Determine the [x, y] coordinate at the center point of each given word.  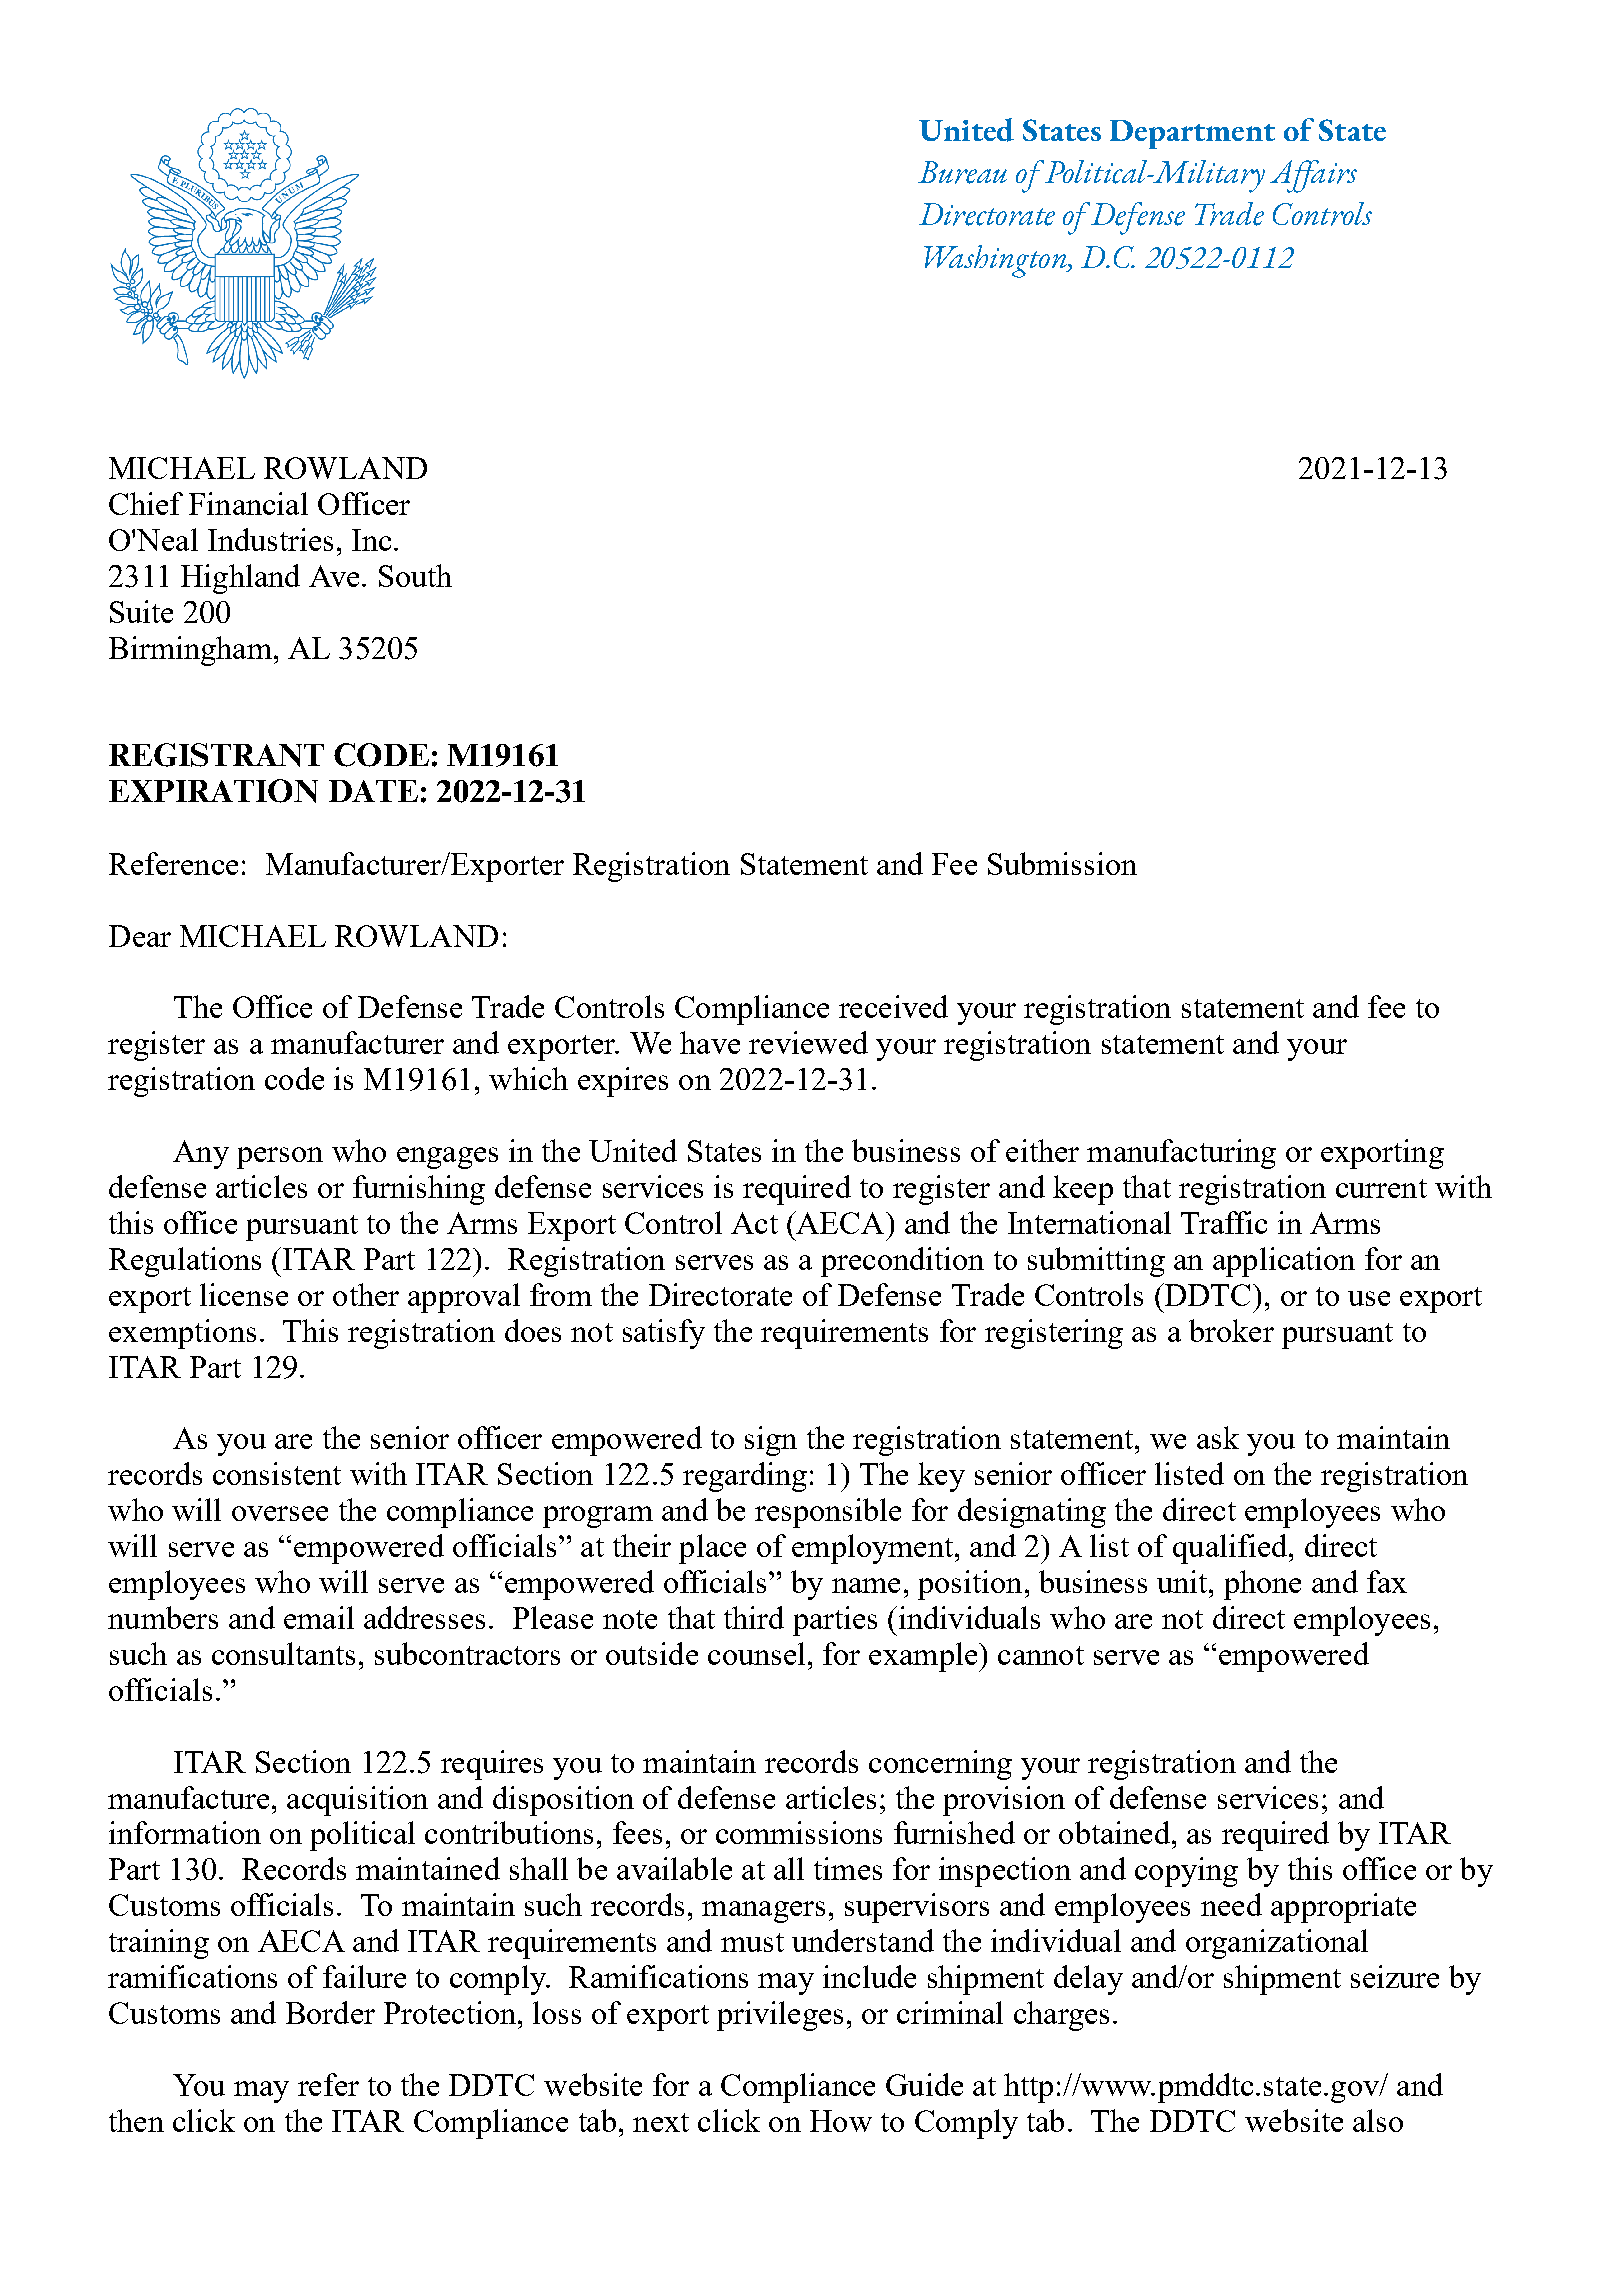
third [754, 1617]
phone [1262, 1585]
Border [330, 2012]
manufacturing [1181, 1154]
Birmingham [190, 651]
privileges [780, 2016]
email [319, 1617]
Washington [996, 261]
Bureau [962, 172]
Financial [248, 503]
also [1378, 2120]
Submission [1062, 863]
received [893, 1006]
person [280, 1158]
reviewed [808, 1042]
